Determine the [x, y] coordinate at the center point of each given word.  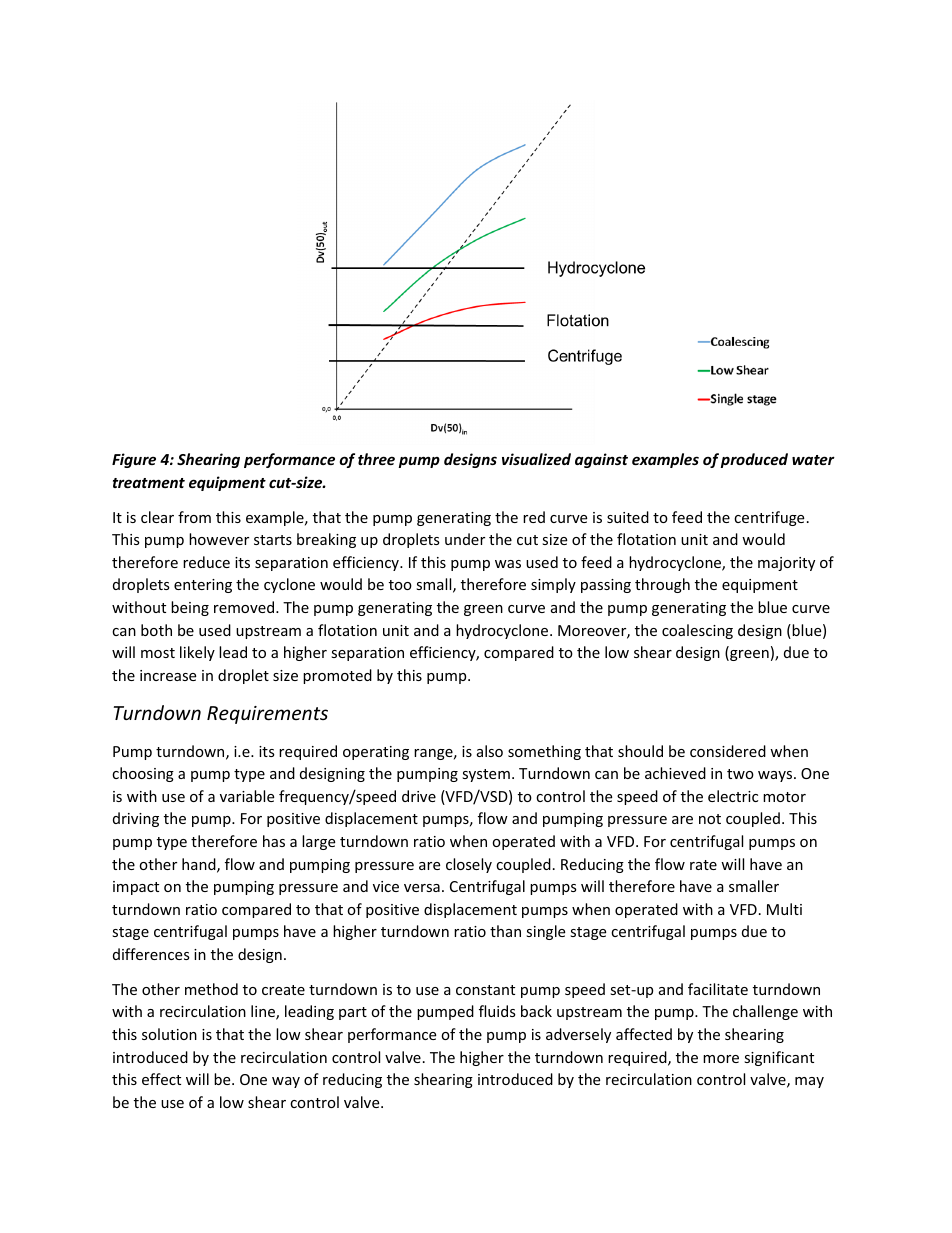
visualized [536, 459]
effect [161, 1079]
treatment [149, 483]
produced [754, 460]
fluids [497, 1011]
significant [779, 1058]
